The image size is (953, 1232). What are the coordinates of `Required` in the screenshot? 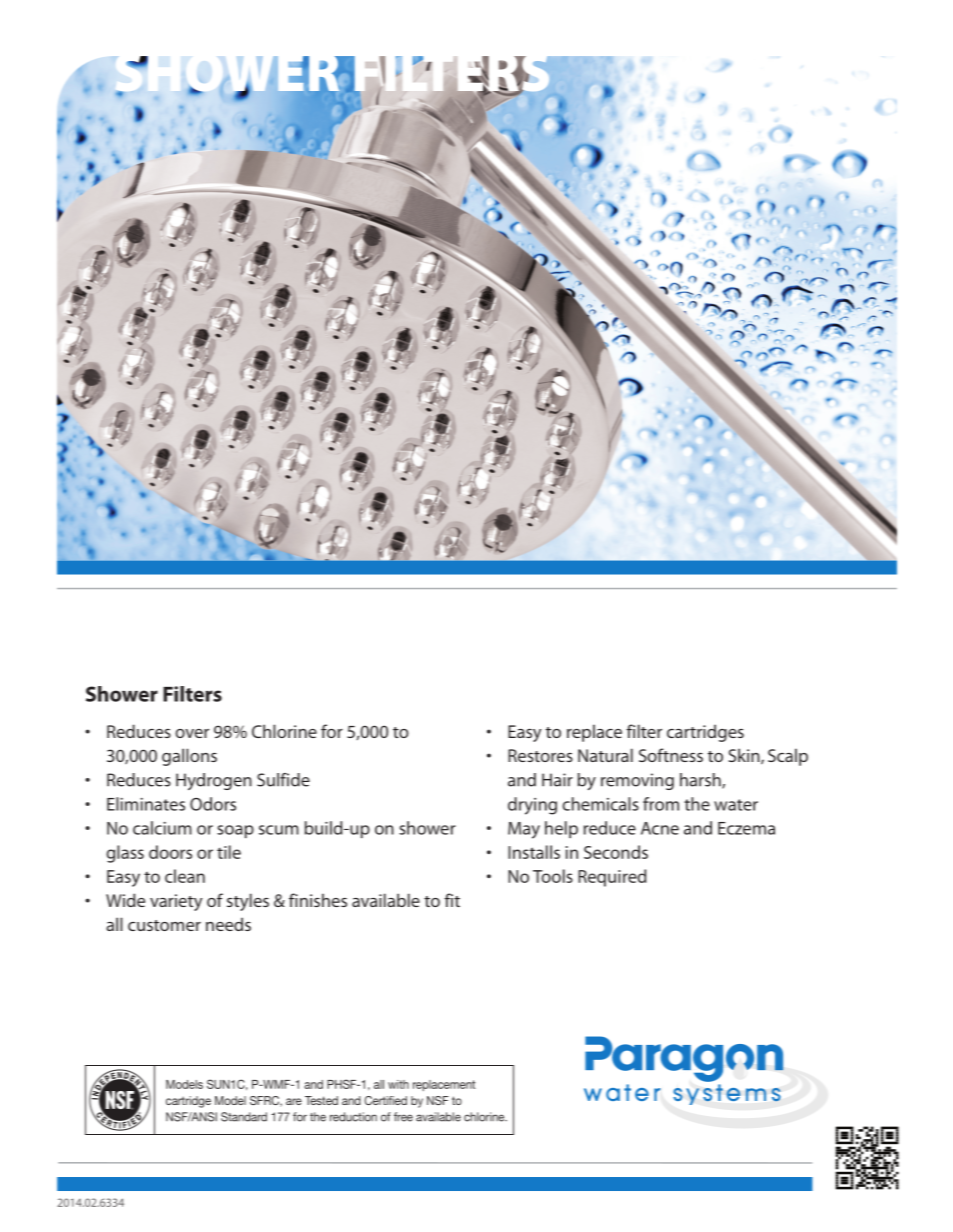 It's located at (612, 878).
